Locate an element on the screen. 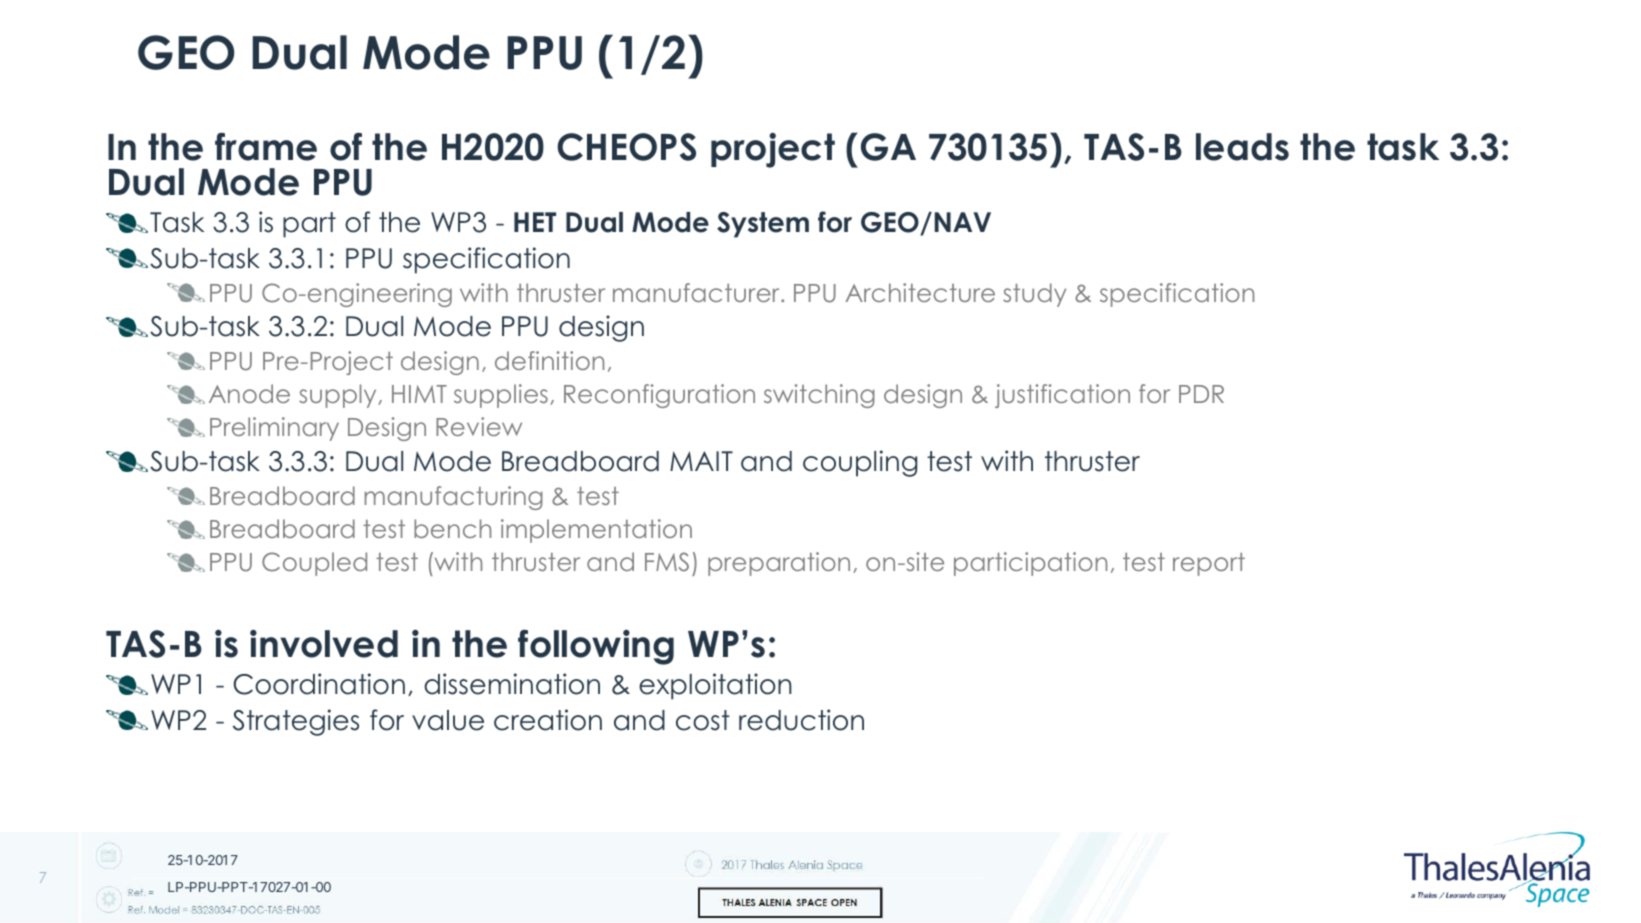 The image size is (1641, 923). Coordination is located at coordinates (319, 684).
